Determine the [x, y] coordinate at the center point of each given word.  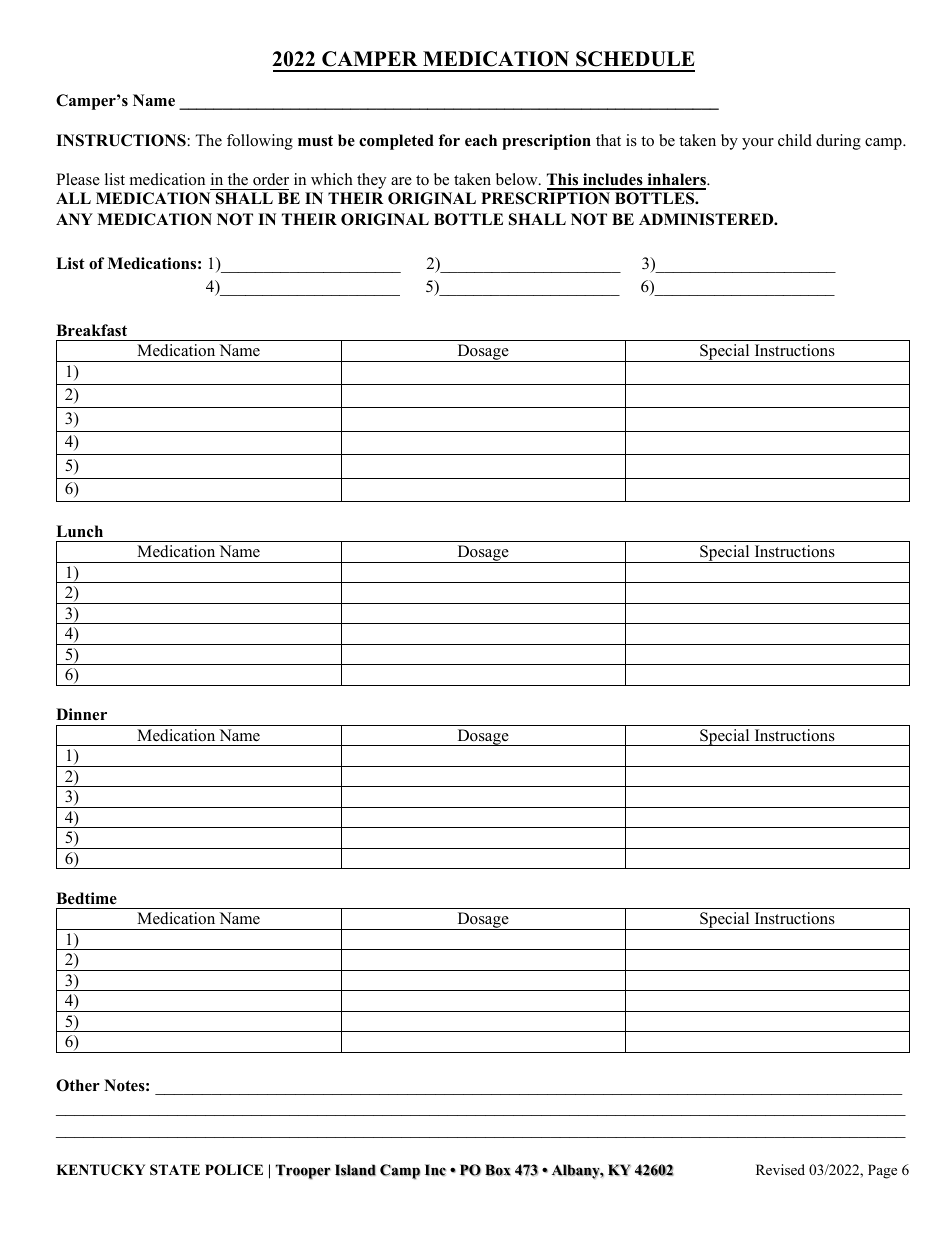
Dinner [81, 714]
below [518, 179]
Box [498, 1170]
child [795, 140]
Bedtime [86, 898]
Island [355, 1170]
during [838, 142]
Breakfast [91, 330]
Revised [780, 1169]
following [260, 142]
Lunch [79, 531]
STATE [175, 1170]
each [481, 140]
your [758, 144]
